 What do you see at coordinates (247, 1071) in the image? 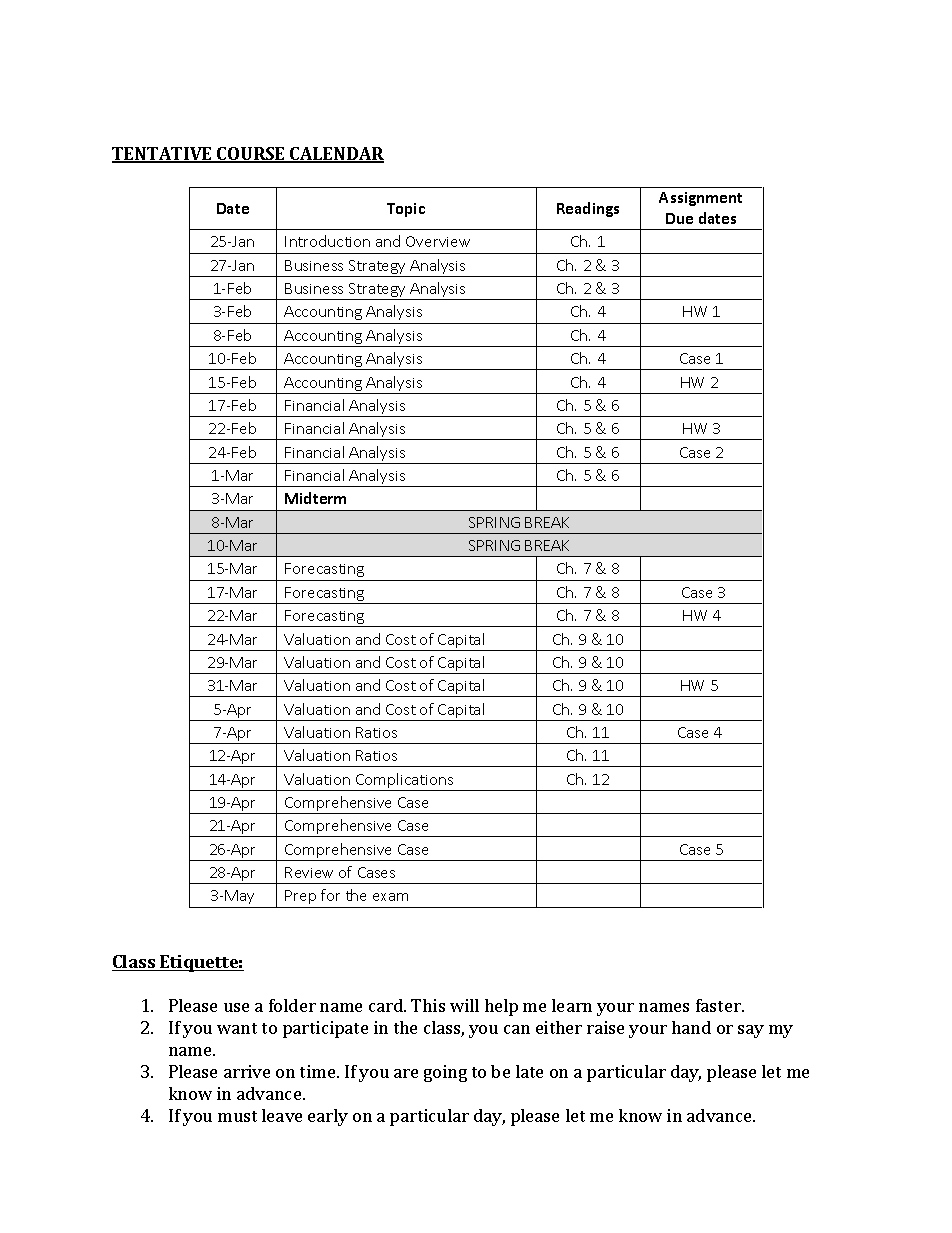
I see `arrive` at bounding box center [247, 1071].
